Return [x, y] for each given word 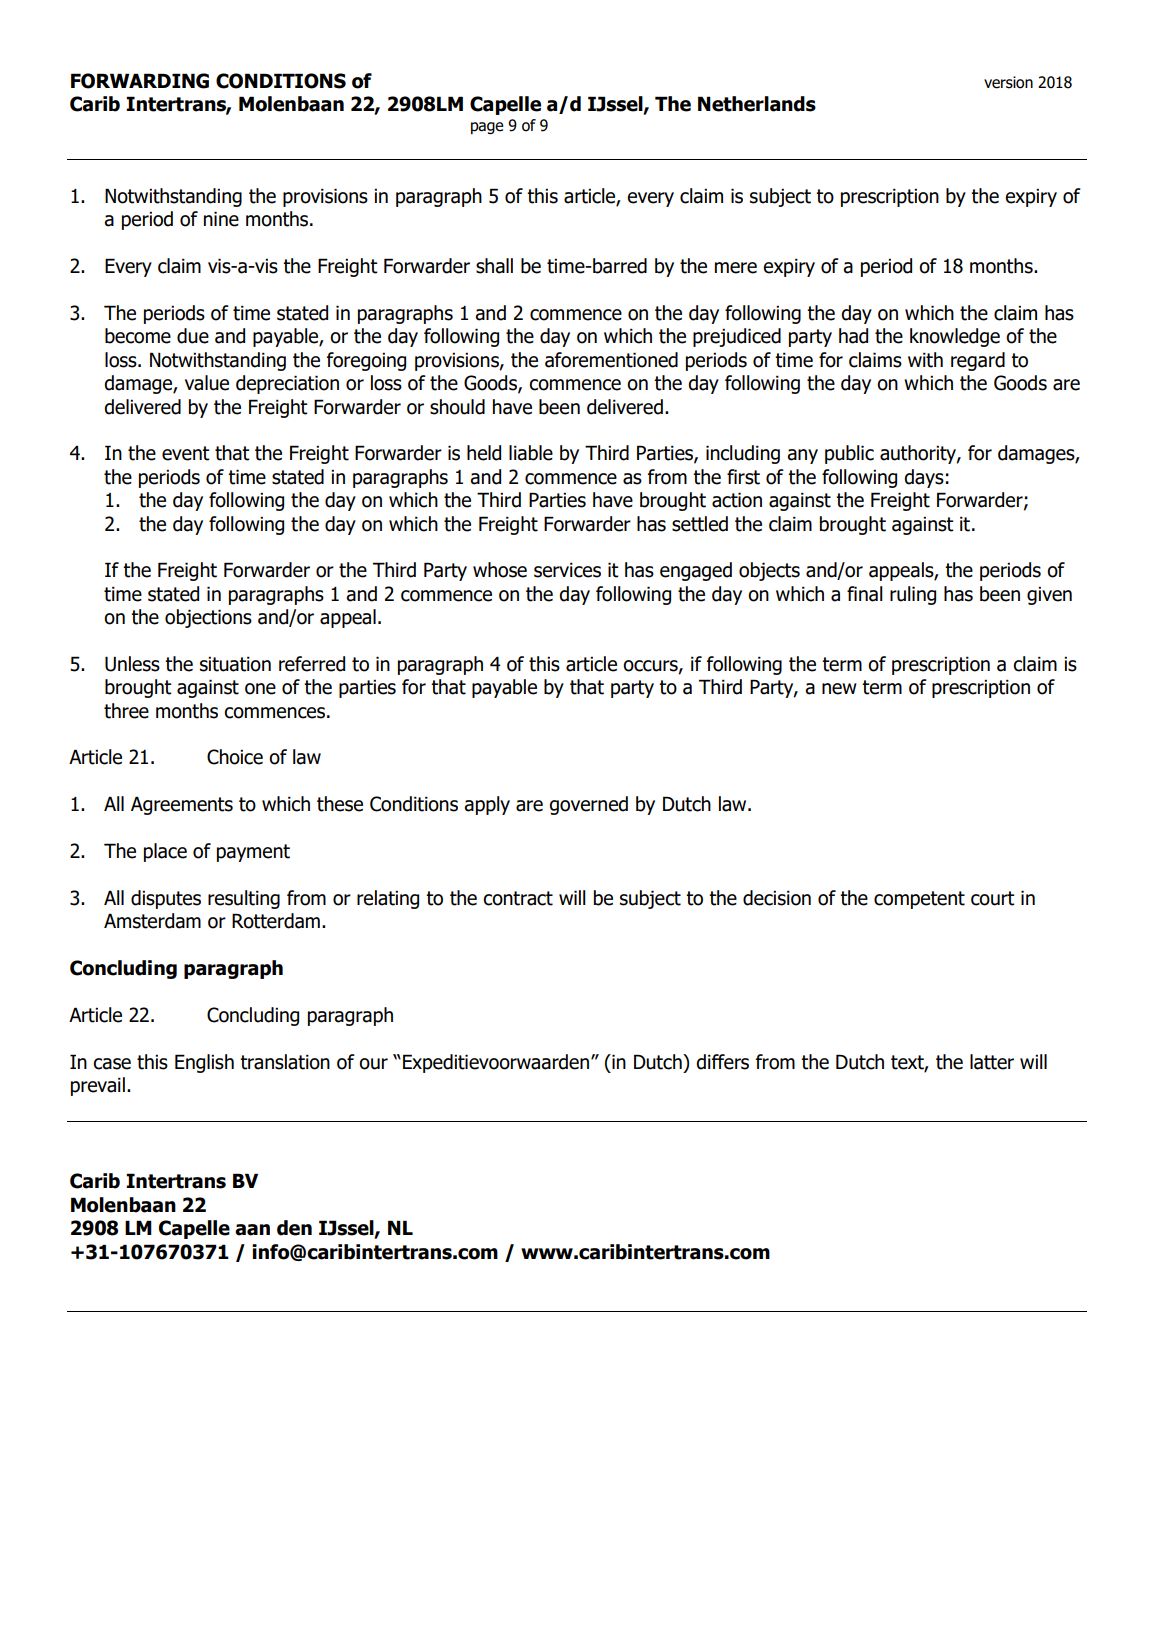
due [193, 336]
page [487, 128]
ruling [913, 595]
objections [208, 618]
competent [919, 900]
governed [588, 805]
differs [722, 1062]
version [1008, 82]
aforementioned [611, 360]
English [204, 1063]
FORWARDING [140, 81]
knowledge [955, 337]
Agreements [182, 805]
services [567, 570]
